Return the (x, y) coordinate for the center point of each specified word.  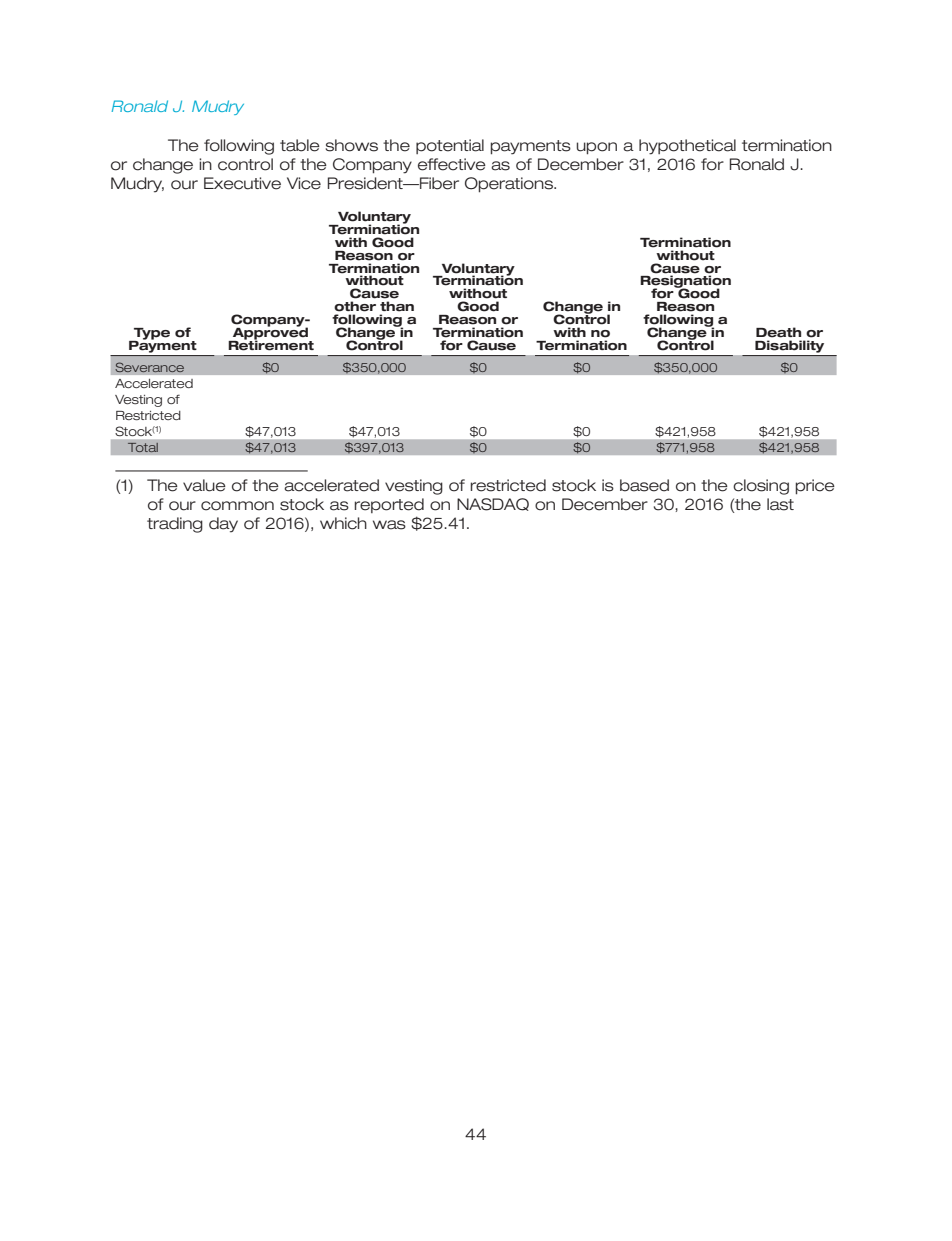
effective (452, 164)
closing (761, 487)
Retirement (271, 344)
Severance (149, 367)
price (815, 487)
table (300, 145)
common (237, 506)
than (397, 306)
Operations (510, 185)
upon (597, 148)
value (204, 485)
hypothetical (687, 147)
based (644, 485)
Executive (242, 183)
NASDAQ (493, 504)
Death (778, 332)
